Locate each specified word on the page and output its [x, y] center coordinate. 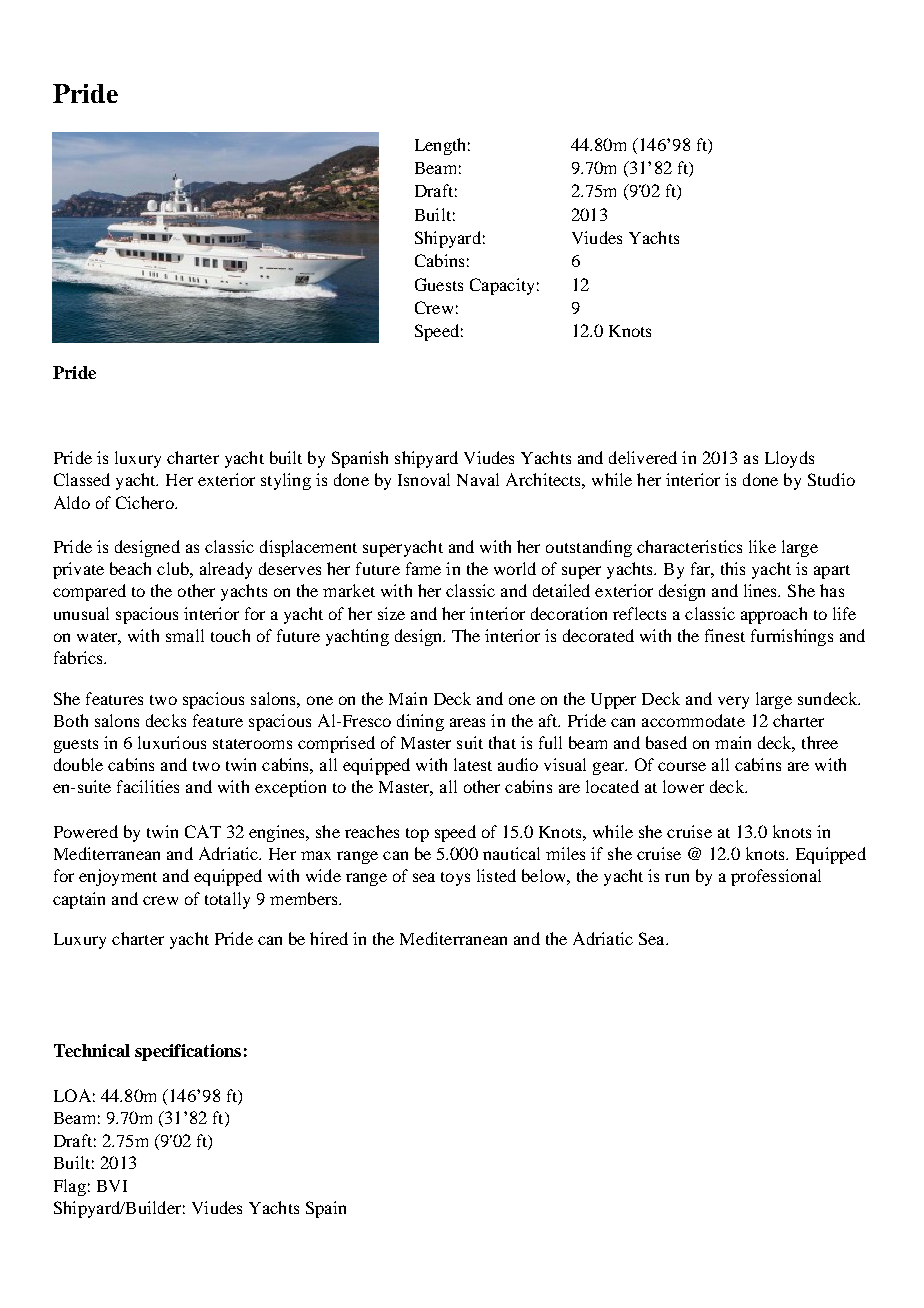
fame [423, 568]
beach [130, 568]
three [820, 742]
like [762, 546]
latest [473, 764]
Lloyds [789, 459]
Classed [82, 479]
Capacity [502, 286]
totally [227, 900]
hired [329, 938]
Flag [70, 1187]
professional [776, 877]
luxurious [172, 742]
